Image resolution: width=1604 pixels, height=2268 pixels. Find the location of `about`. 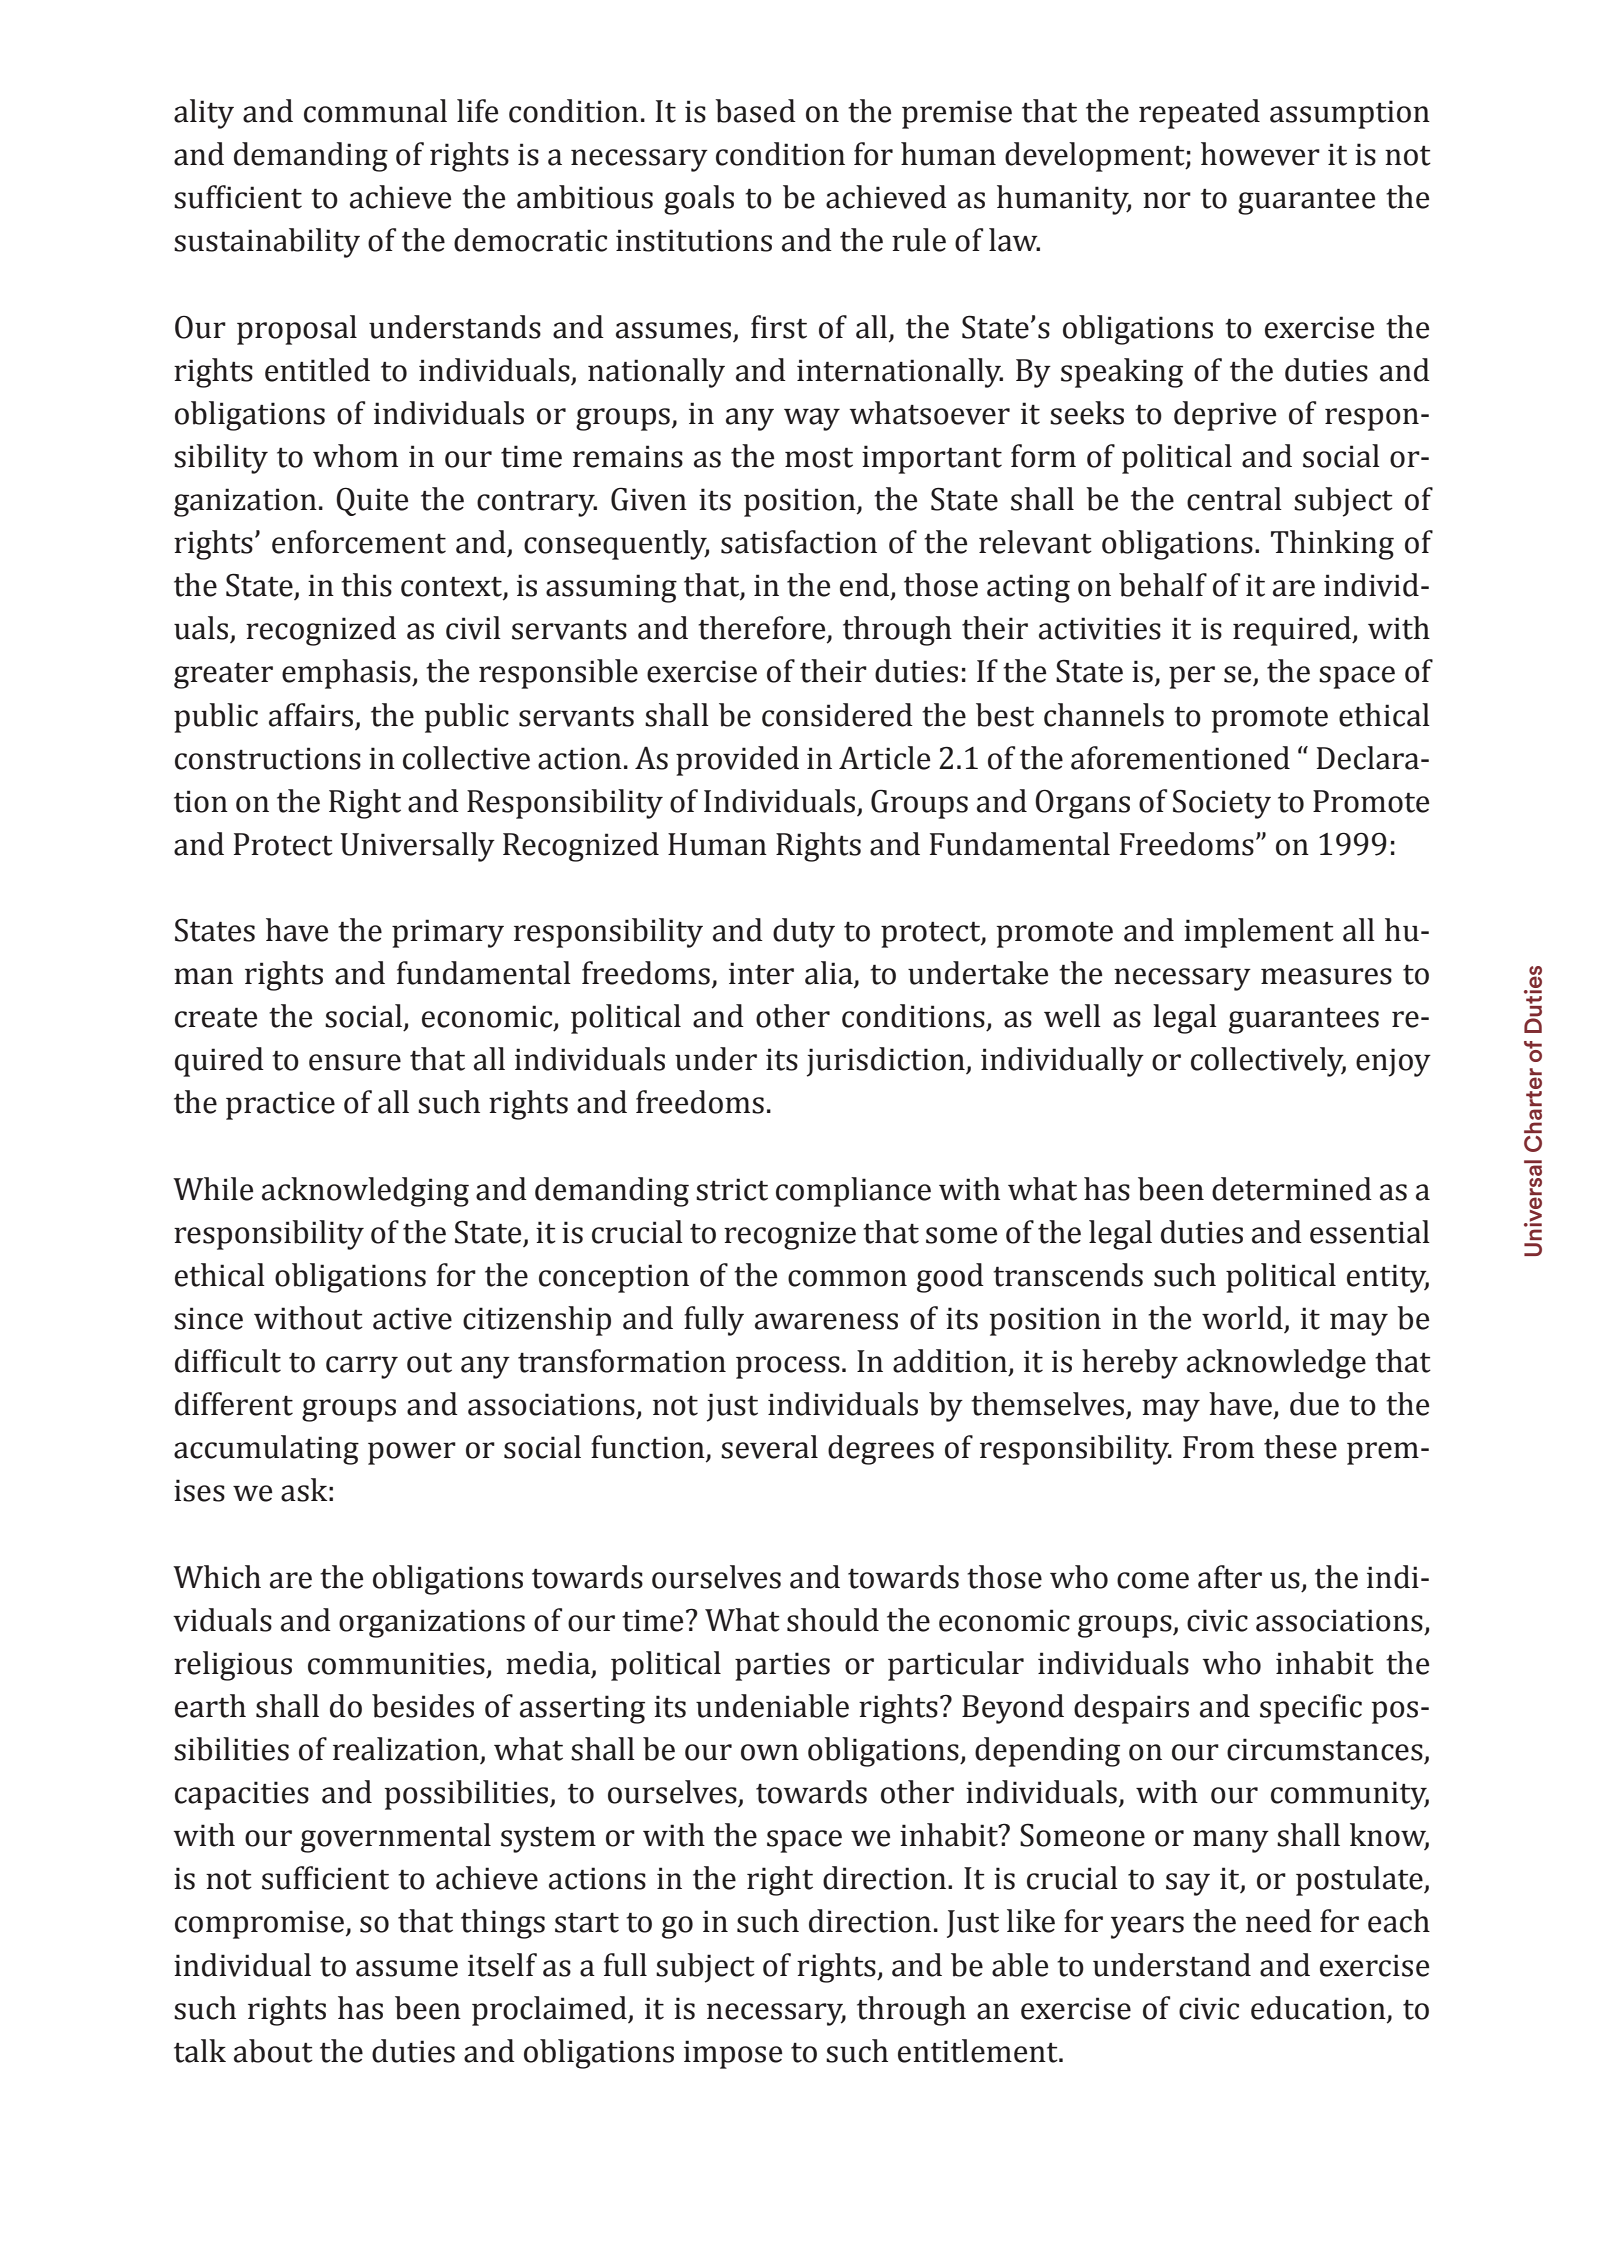

about is located at coordinates (273, 2051).
